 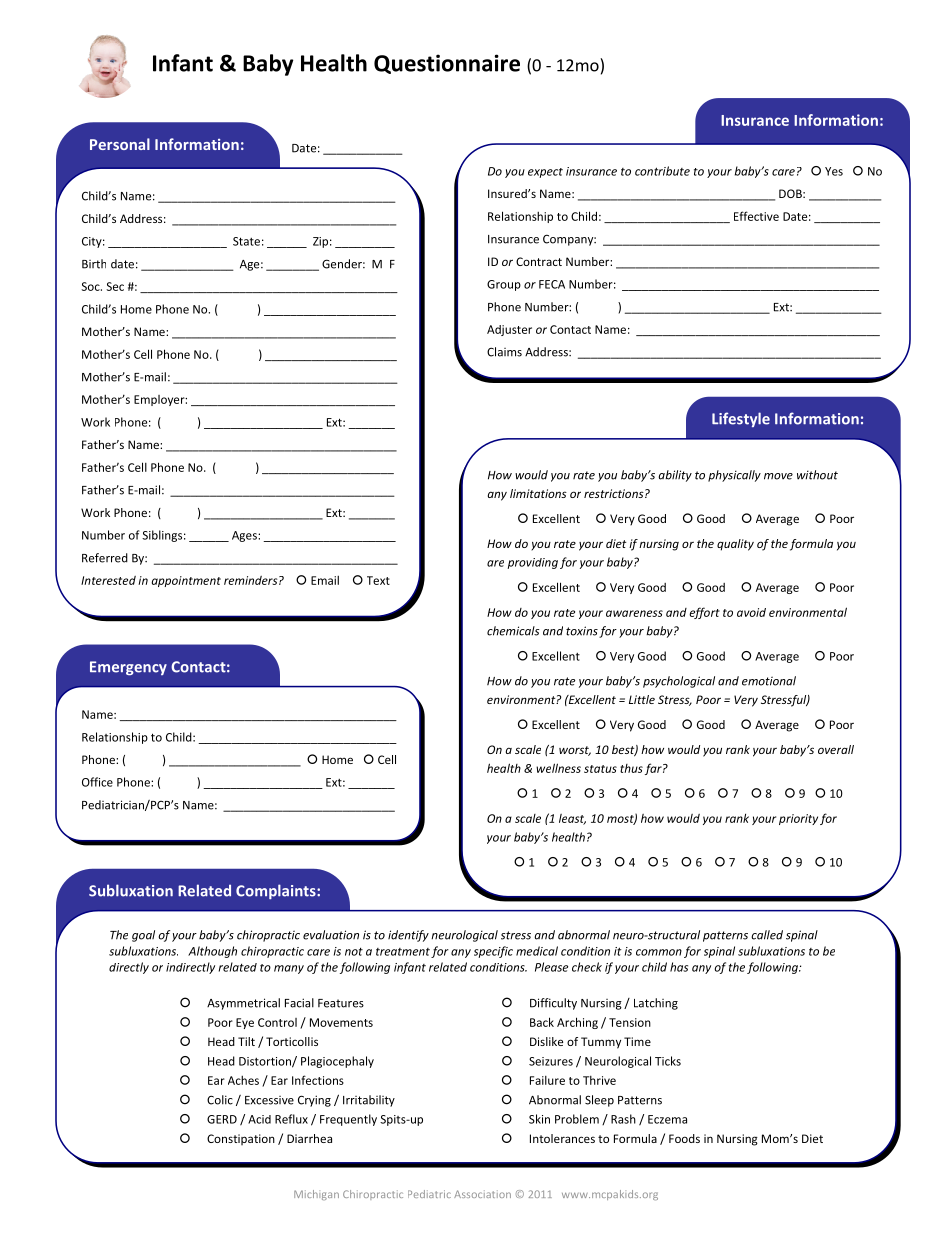 What do you see at coordinates (212, 952) in the screenshot?
I see `Although` at bounding box center [212, 952].
